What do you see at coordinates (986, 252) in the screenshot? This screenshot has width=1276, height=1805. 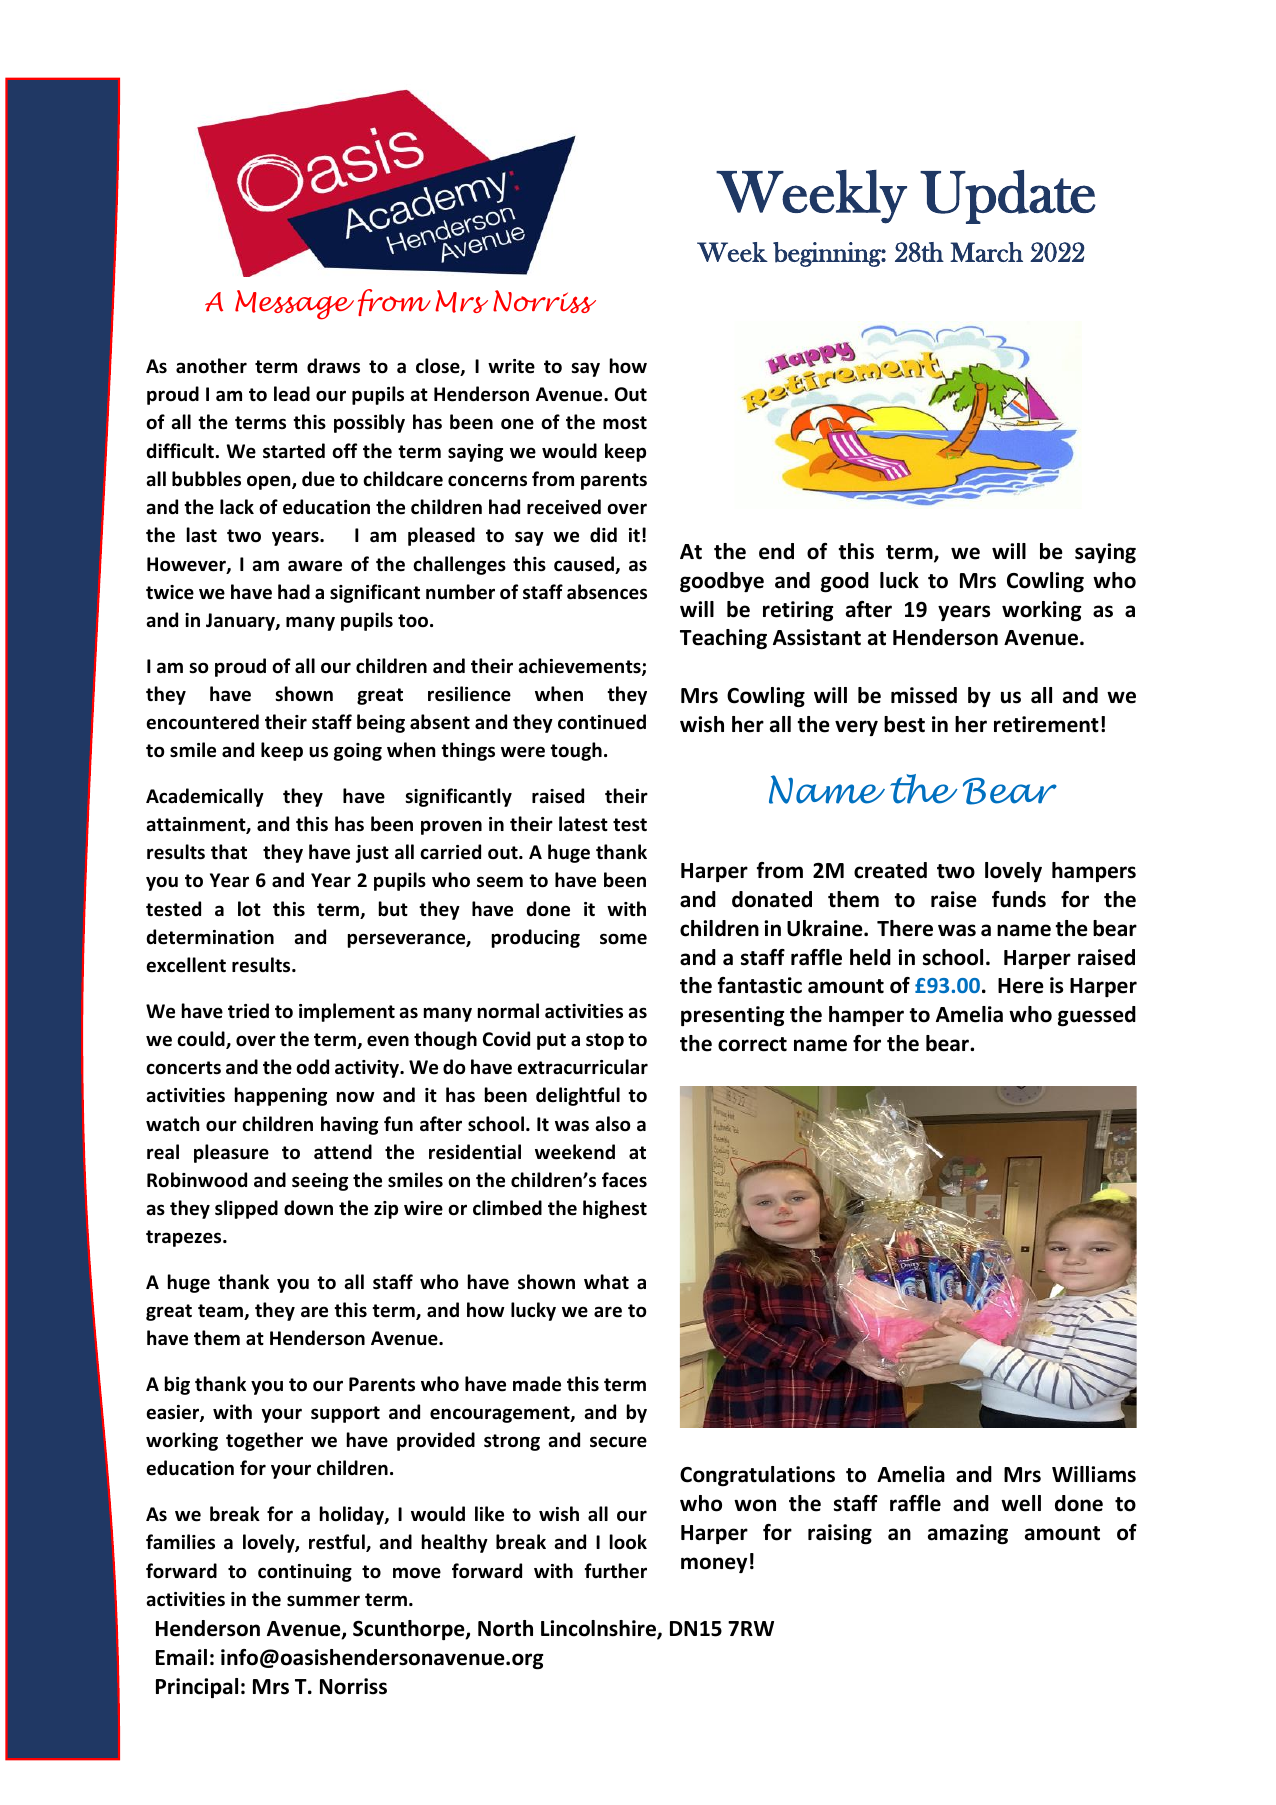 I see `March` at bounding box center [986, 252].
